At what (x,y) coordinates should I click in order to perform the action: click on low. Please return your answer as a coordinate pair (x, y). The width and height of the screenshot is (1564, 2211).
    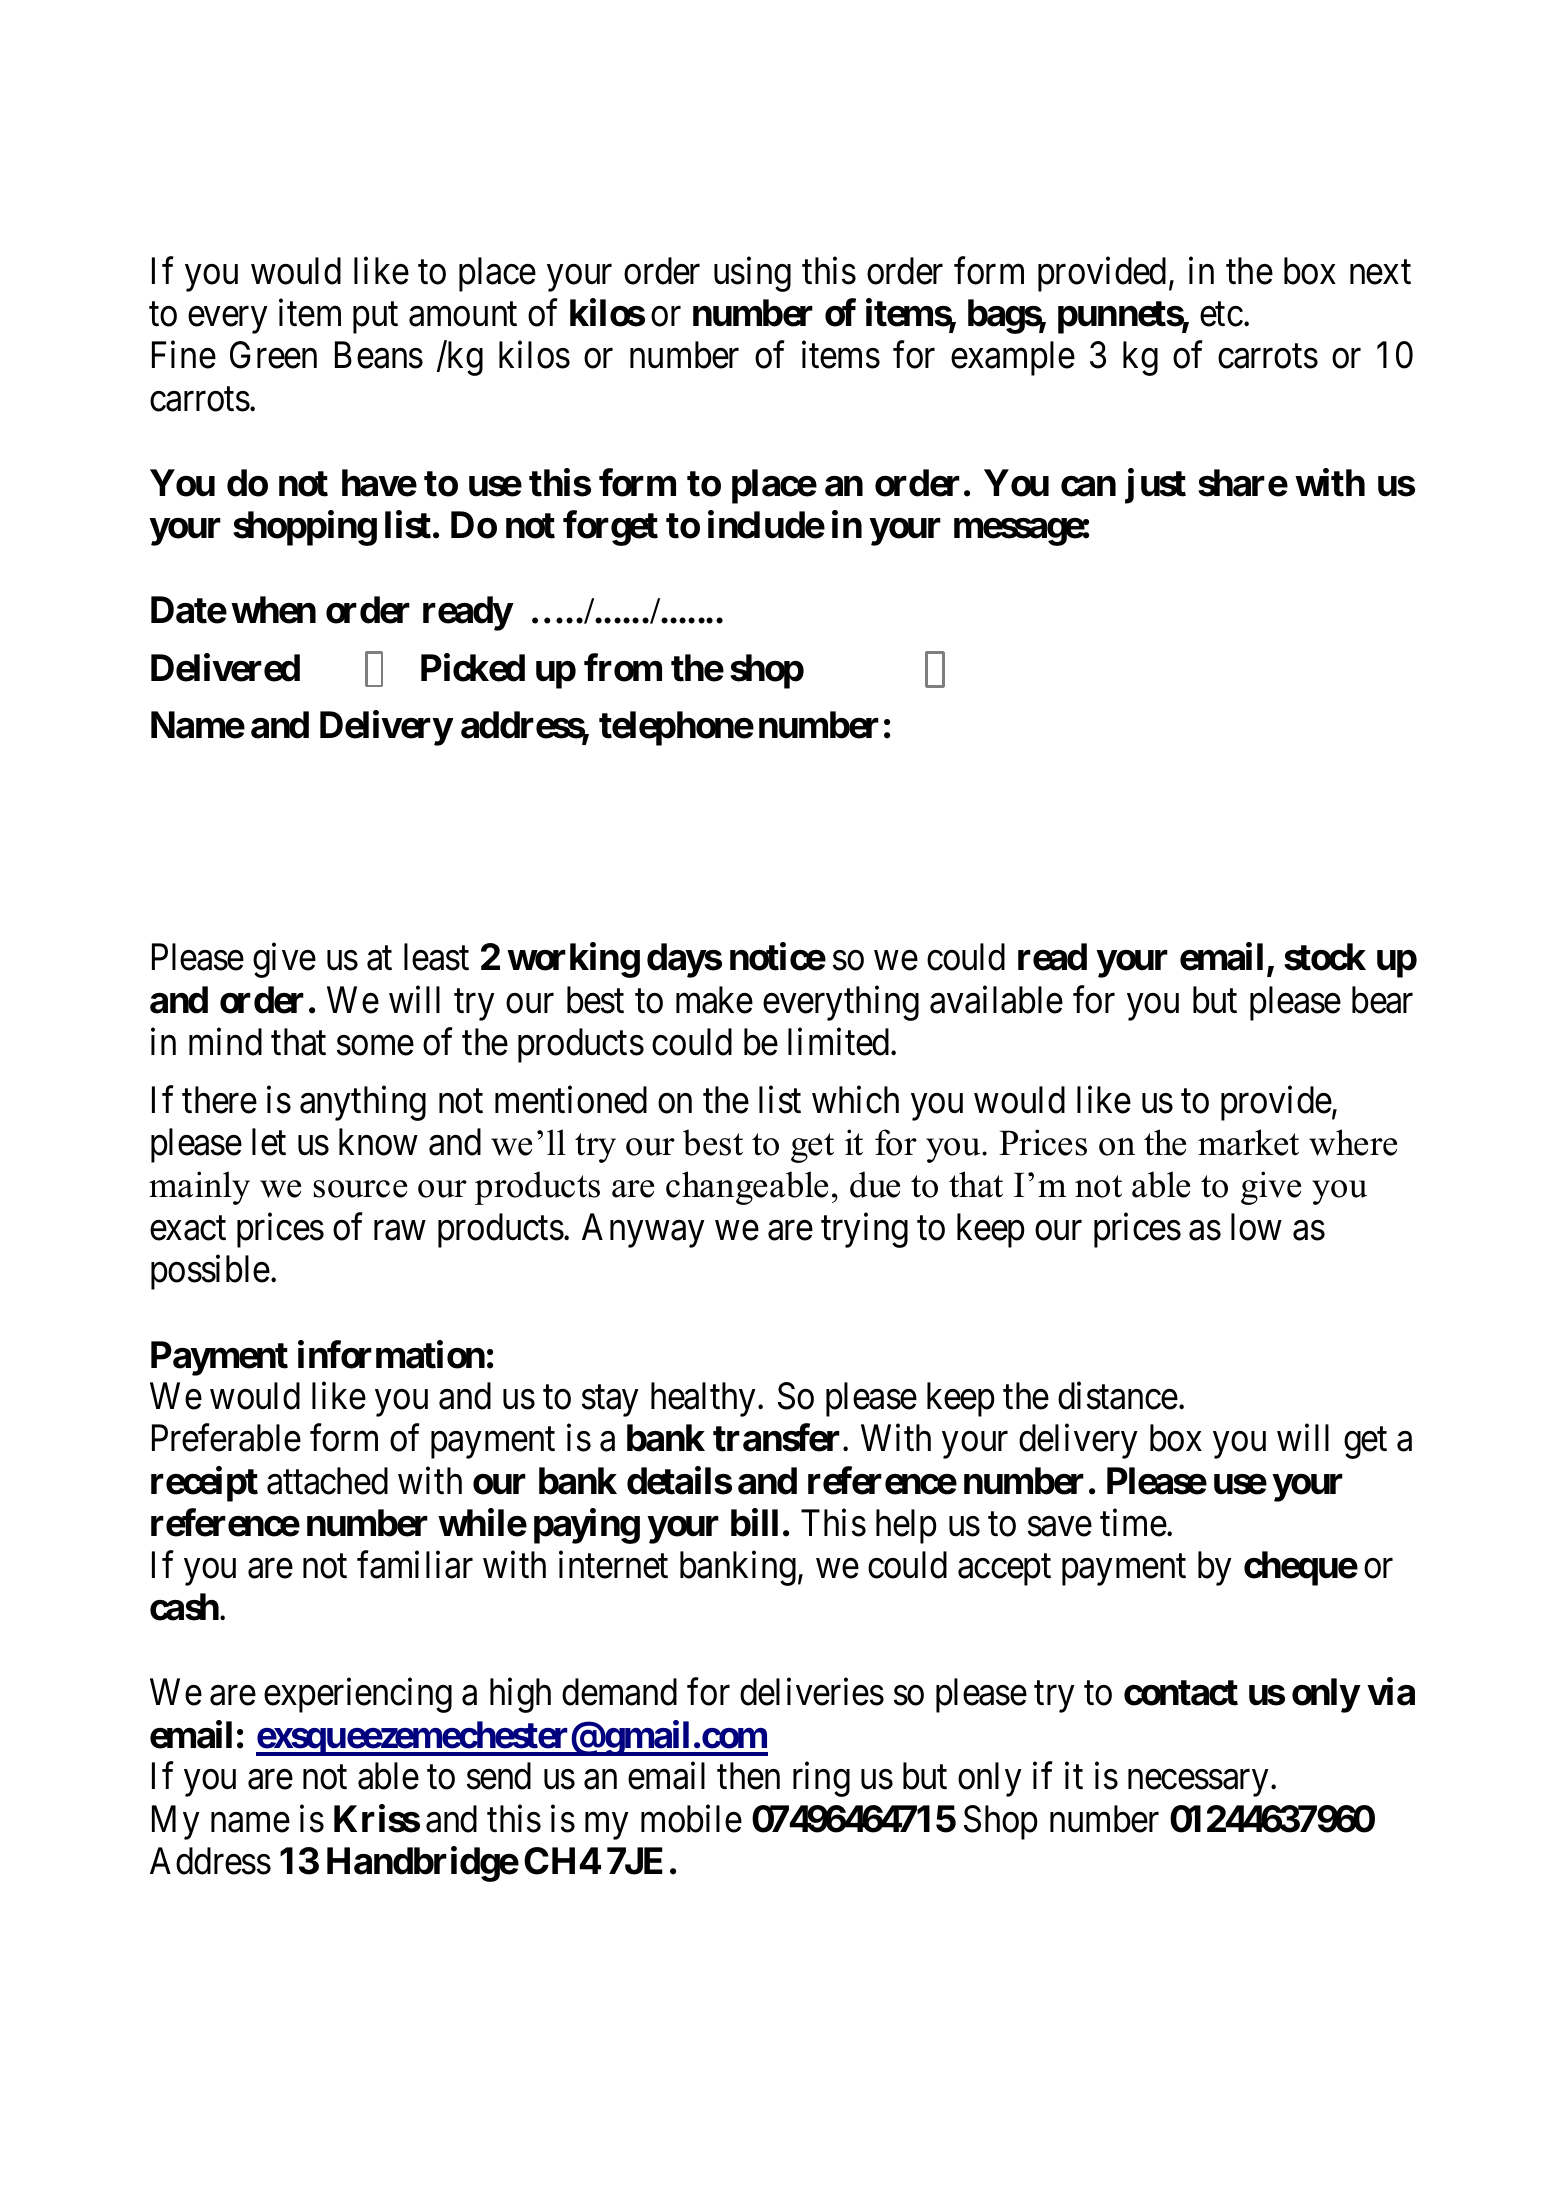
    Looking at the image, I should click on (1256, 1227).
